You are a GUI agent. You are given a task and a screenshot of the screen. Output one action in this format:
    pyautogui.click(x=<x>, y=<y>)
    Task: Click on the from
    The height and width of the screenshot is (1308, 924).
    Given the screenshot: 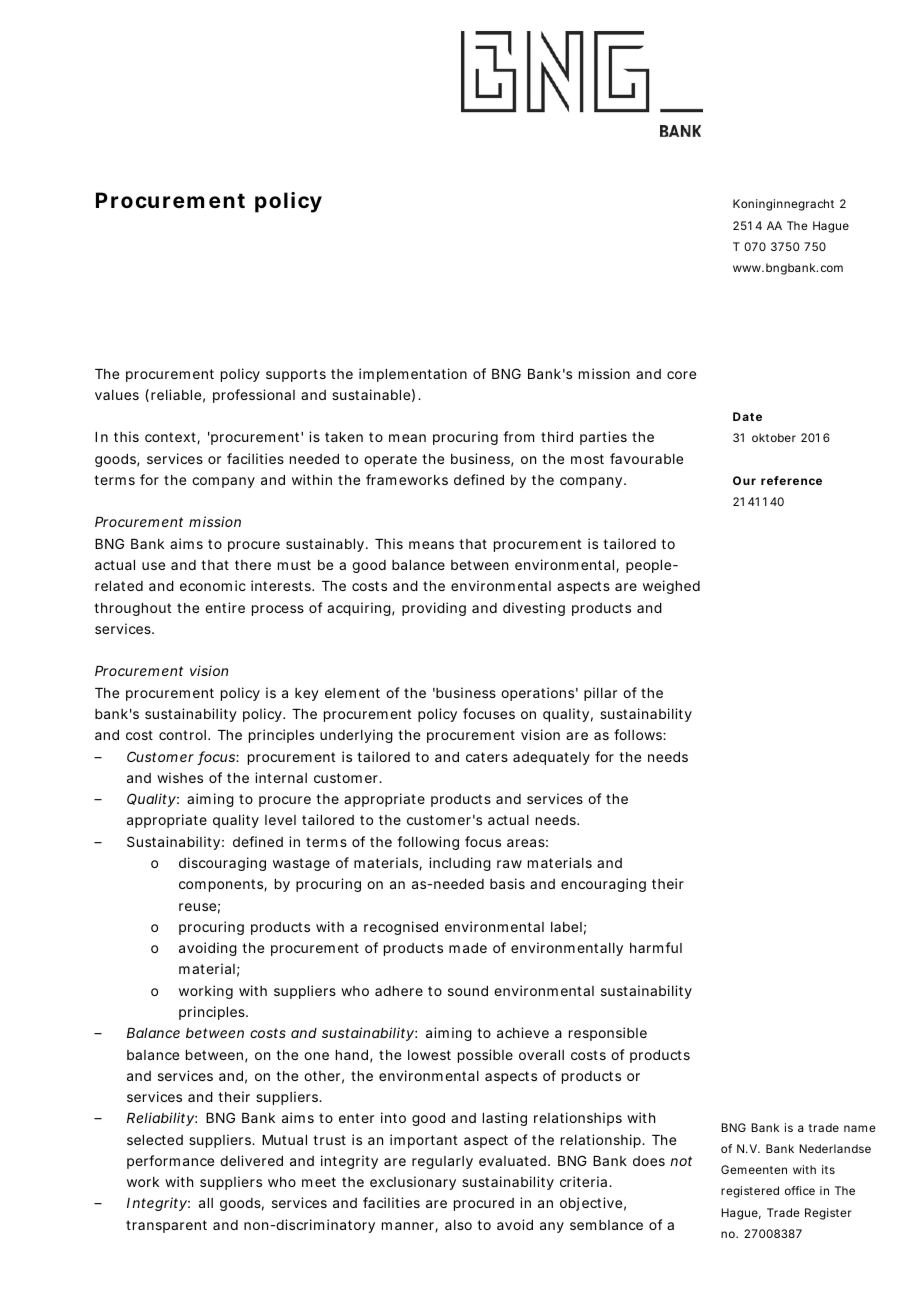 What is the action you would take?
    pyautogui.click(x=518, y=436)
